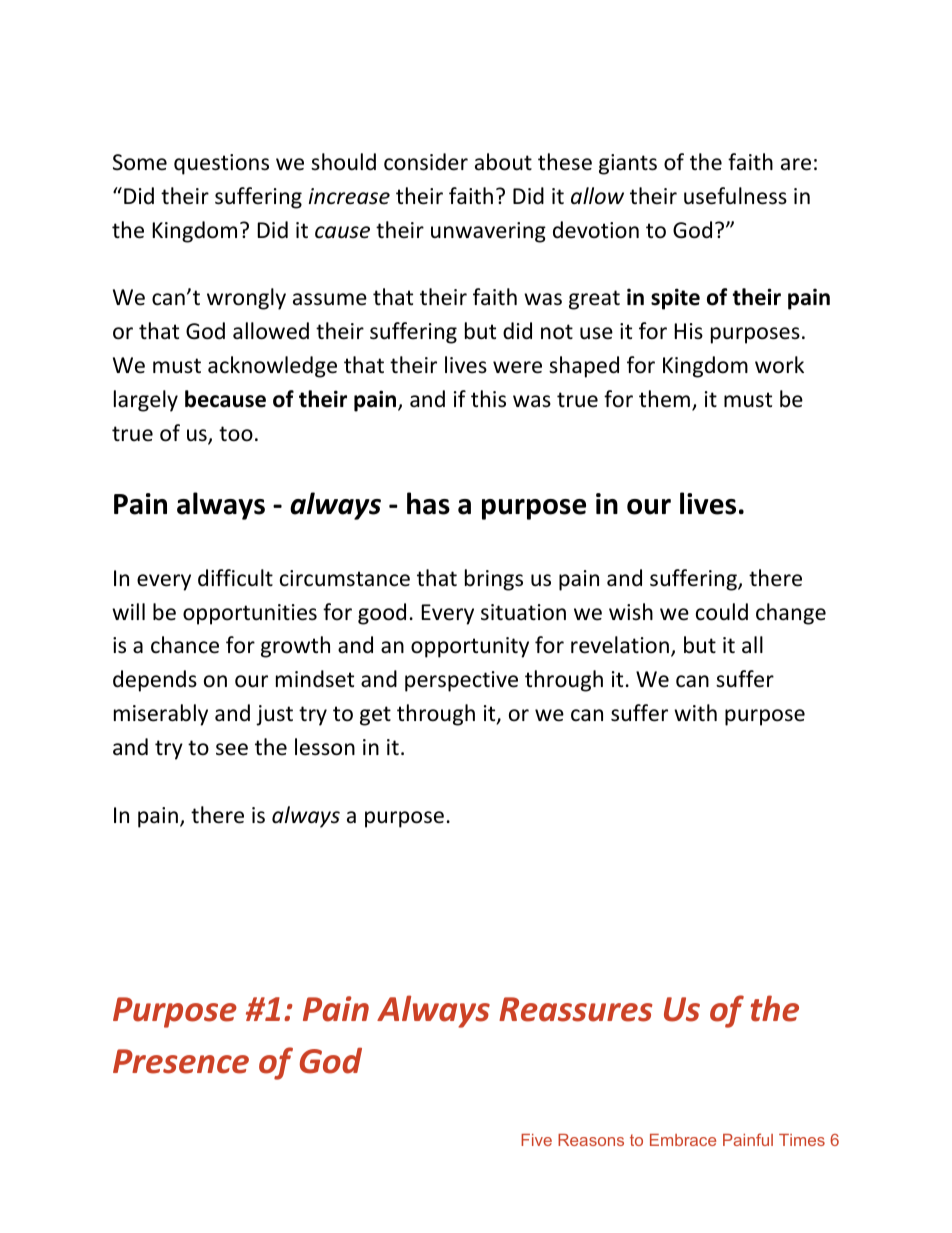  I want to click on has, so click(428, 503).
